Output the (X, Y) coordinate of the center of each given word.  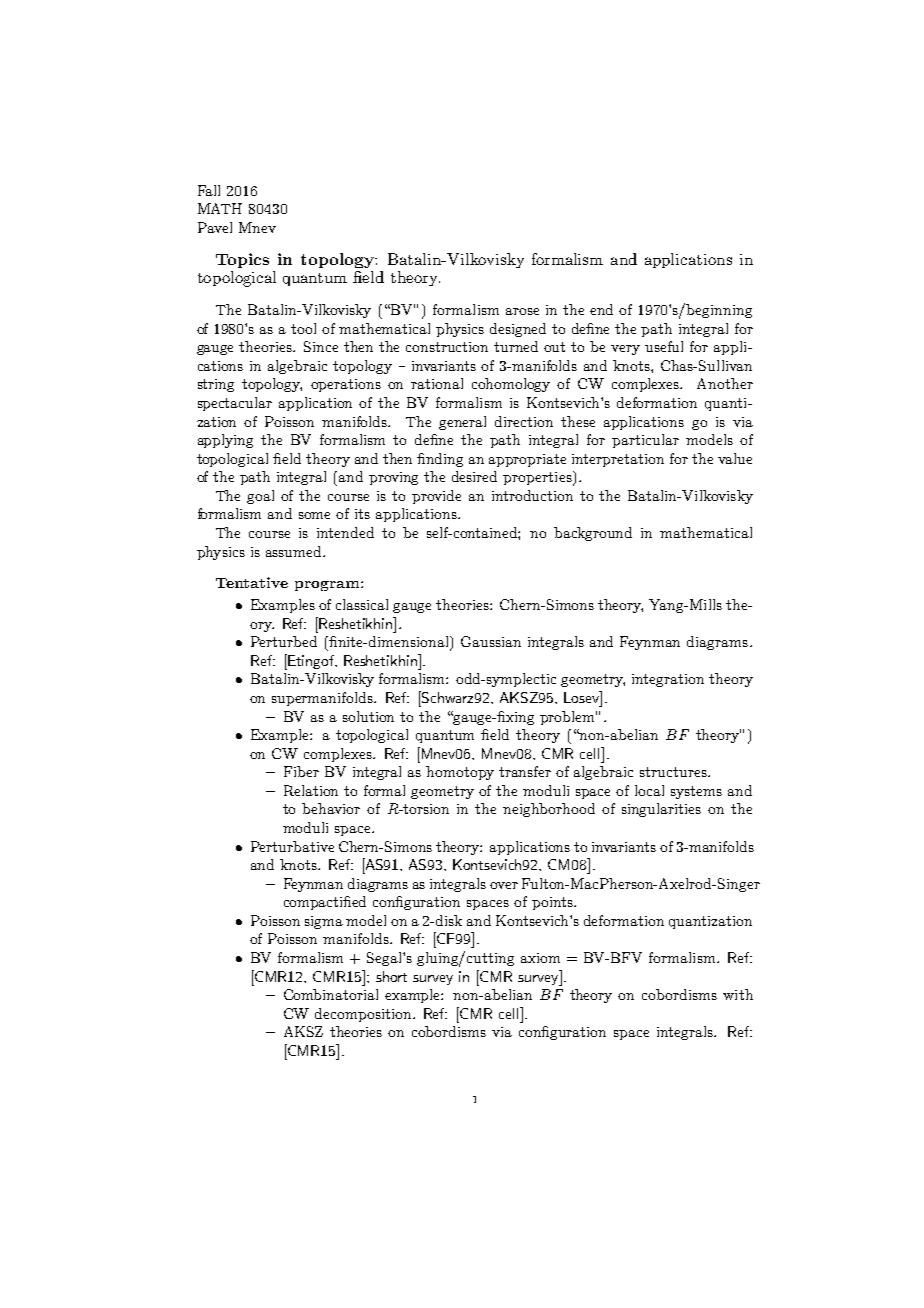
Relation (311, 790)
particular (645, 441)
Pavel (215, 227)
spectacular (235, 404)
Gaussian (491, 641)
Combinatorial (331, 994)
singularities (661, 810)
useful (664, 346)
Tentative (252, 582)
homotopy (460, 773)
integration (668, 680)
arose (522, 311)
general (462, 423)
